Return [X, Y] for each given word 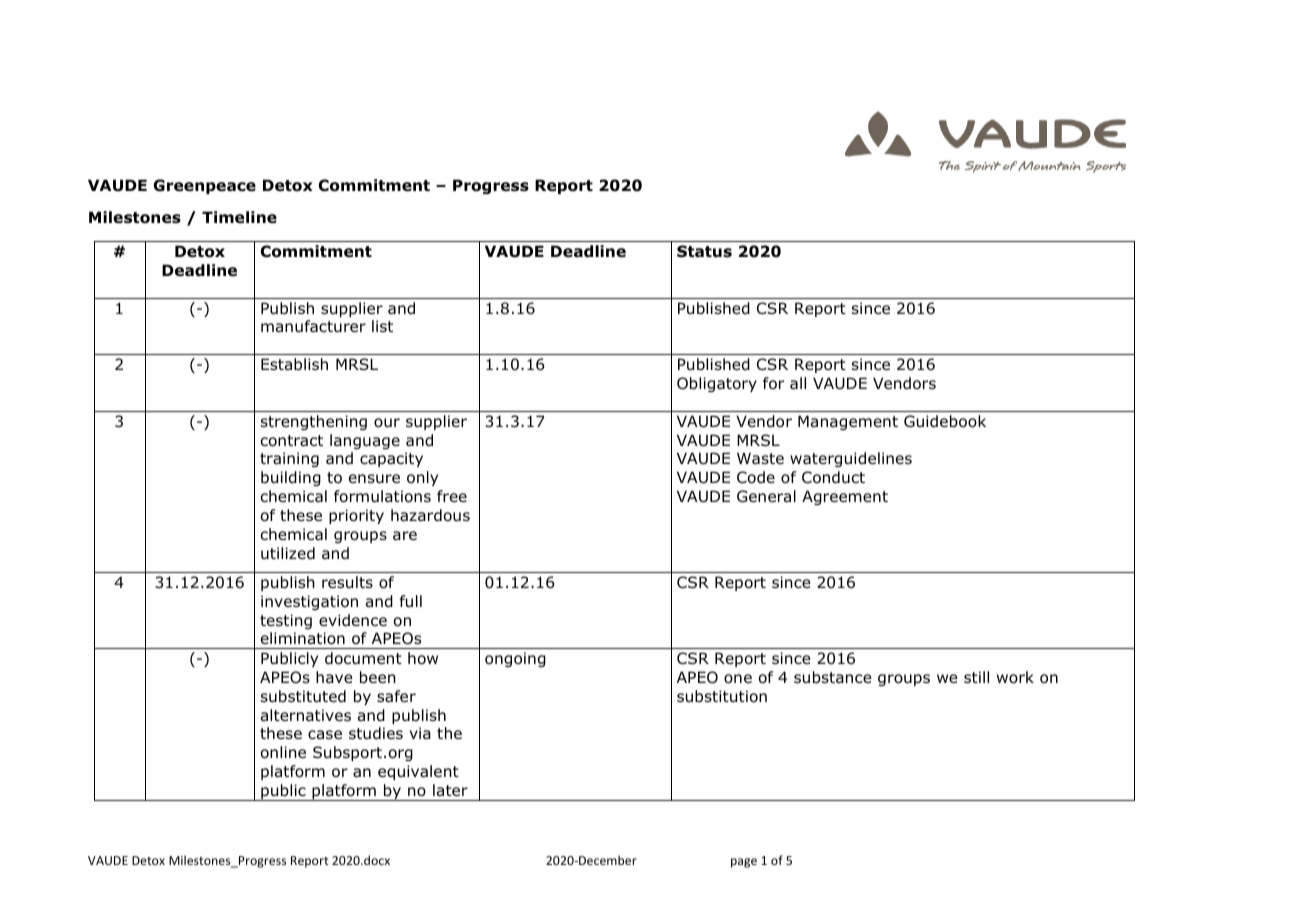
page [744, 863]
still [976, 677]
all [798, 383]
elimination [303, 638]
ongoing [515, 659]
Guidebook [945, 421]
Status [704, 251]
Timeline [239, 217]
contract [292, 441]
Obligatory [717, 384]
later [450, 790]
